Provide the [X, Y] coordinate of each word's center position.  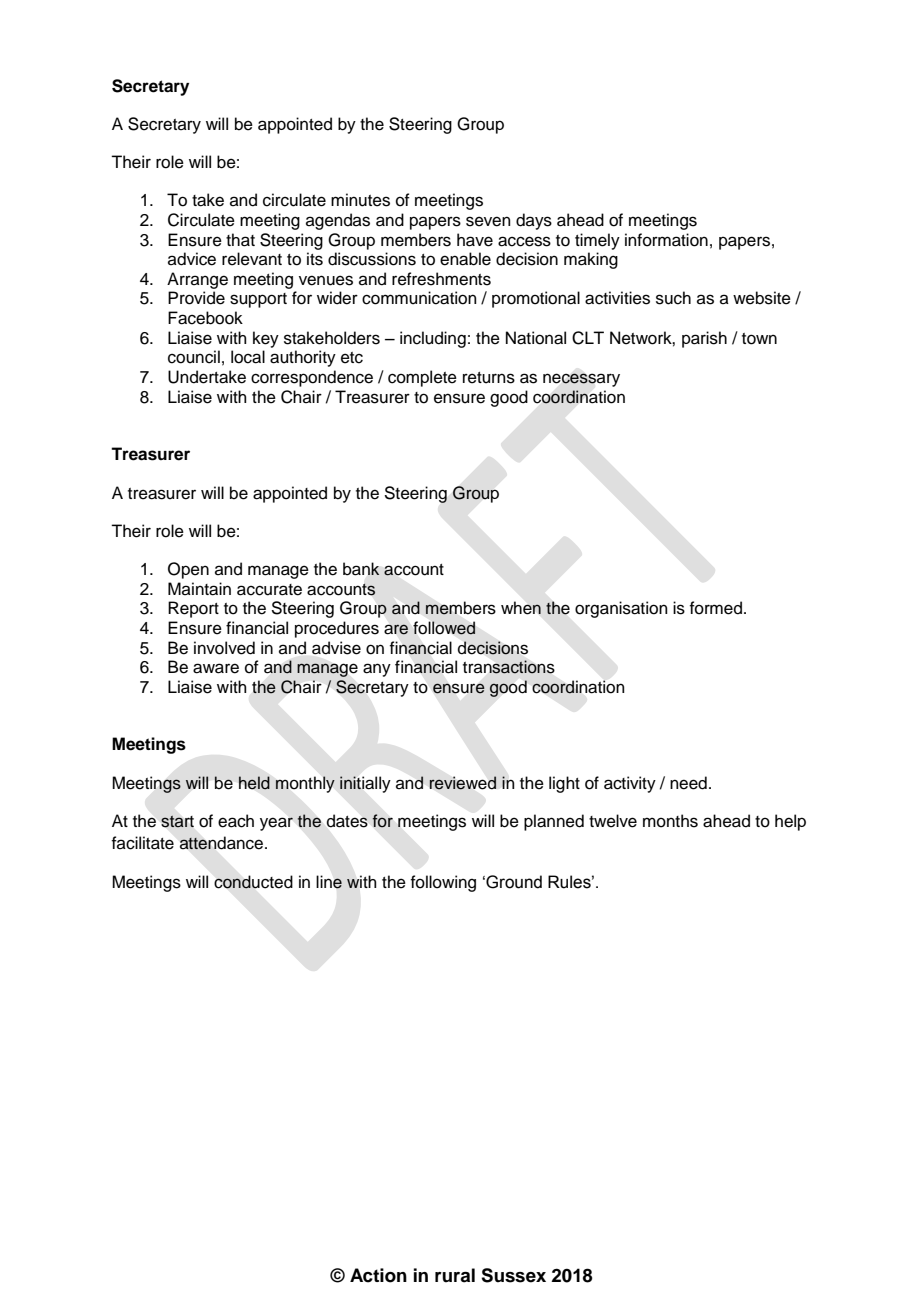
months [670, 821]
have [475, 240]
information [666, 240]
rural [455, 1275]
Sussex [513, 1275]
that [240, 240]
